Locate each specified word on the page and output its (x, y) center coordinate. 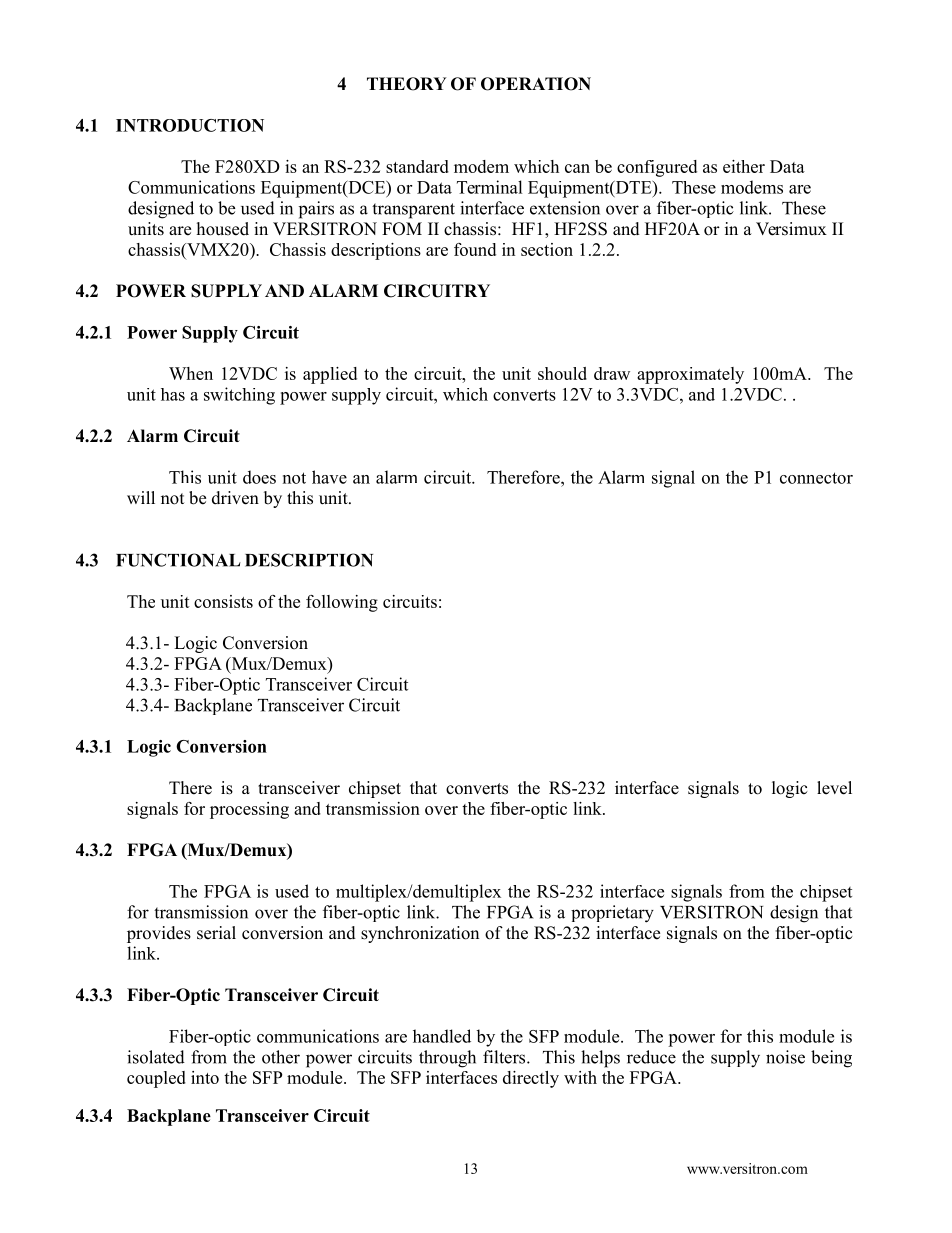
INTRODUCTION (190, 125)
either (744, 166)
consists (223, 601)
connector (816, 478)
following (342, 603)
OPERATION (536, 84)
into (205, 1077)
